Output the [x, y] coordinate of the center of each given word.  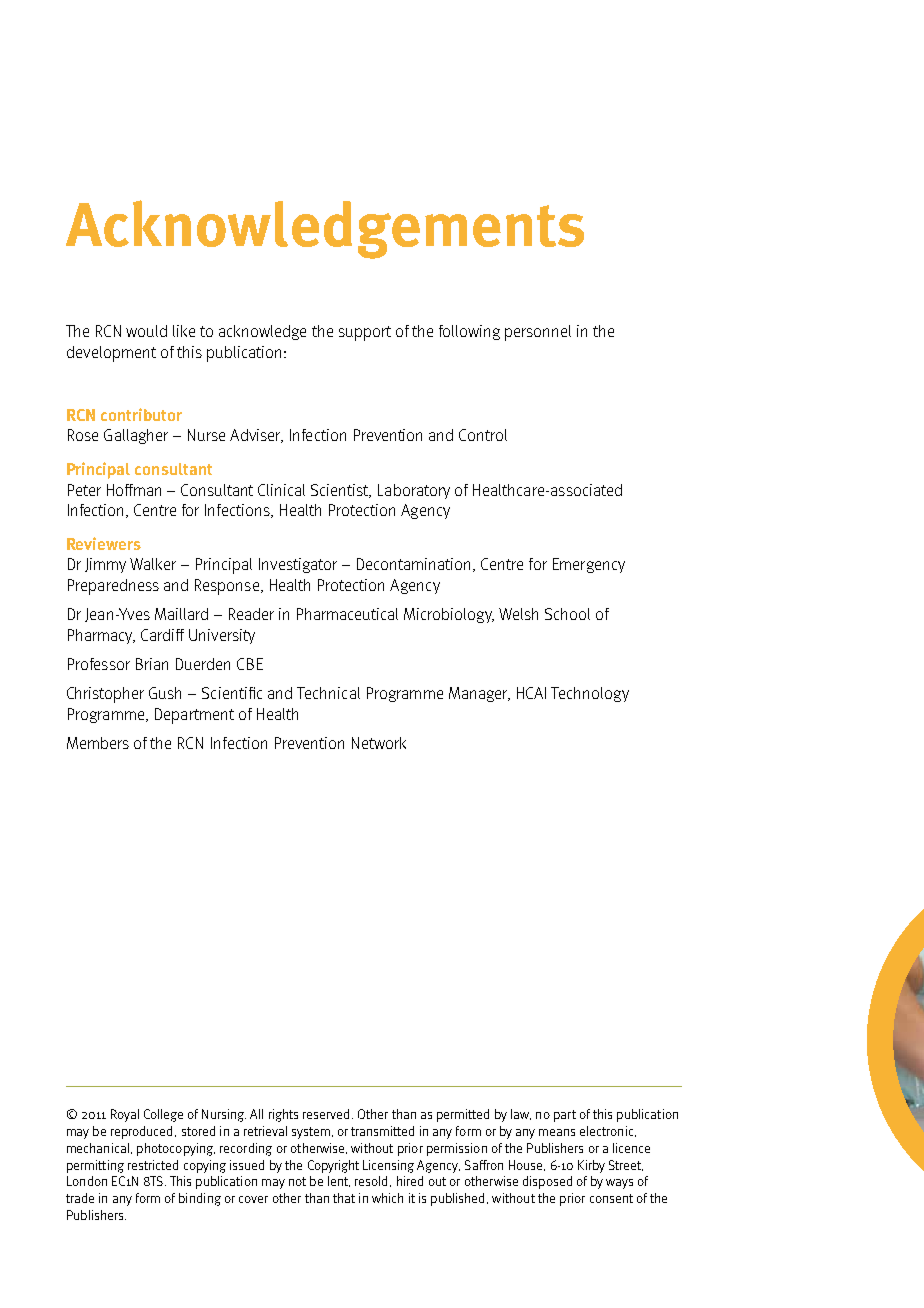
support [365, 333]
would [146, 331]
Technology [590, 694]
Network [379, 743]
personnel [538, 333]
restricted [153, 1165]
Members [98, 743]
